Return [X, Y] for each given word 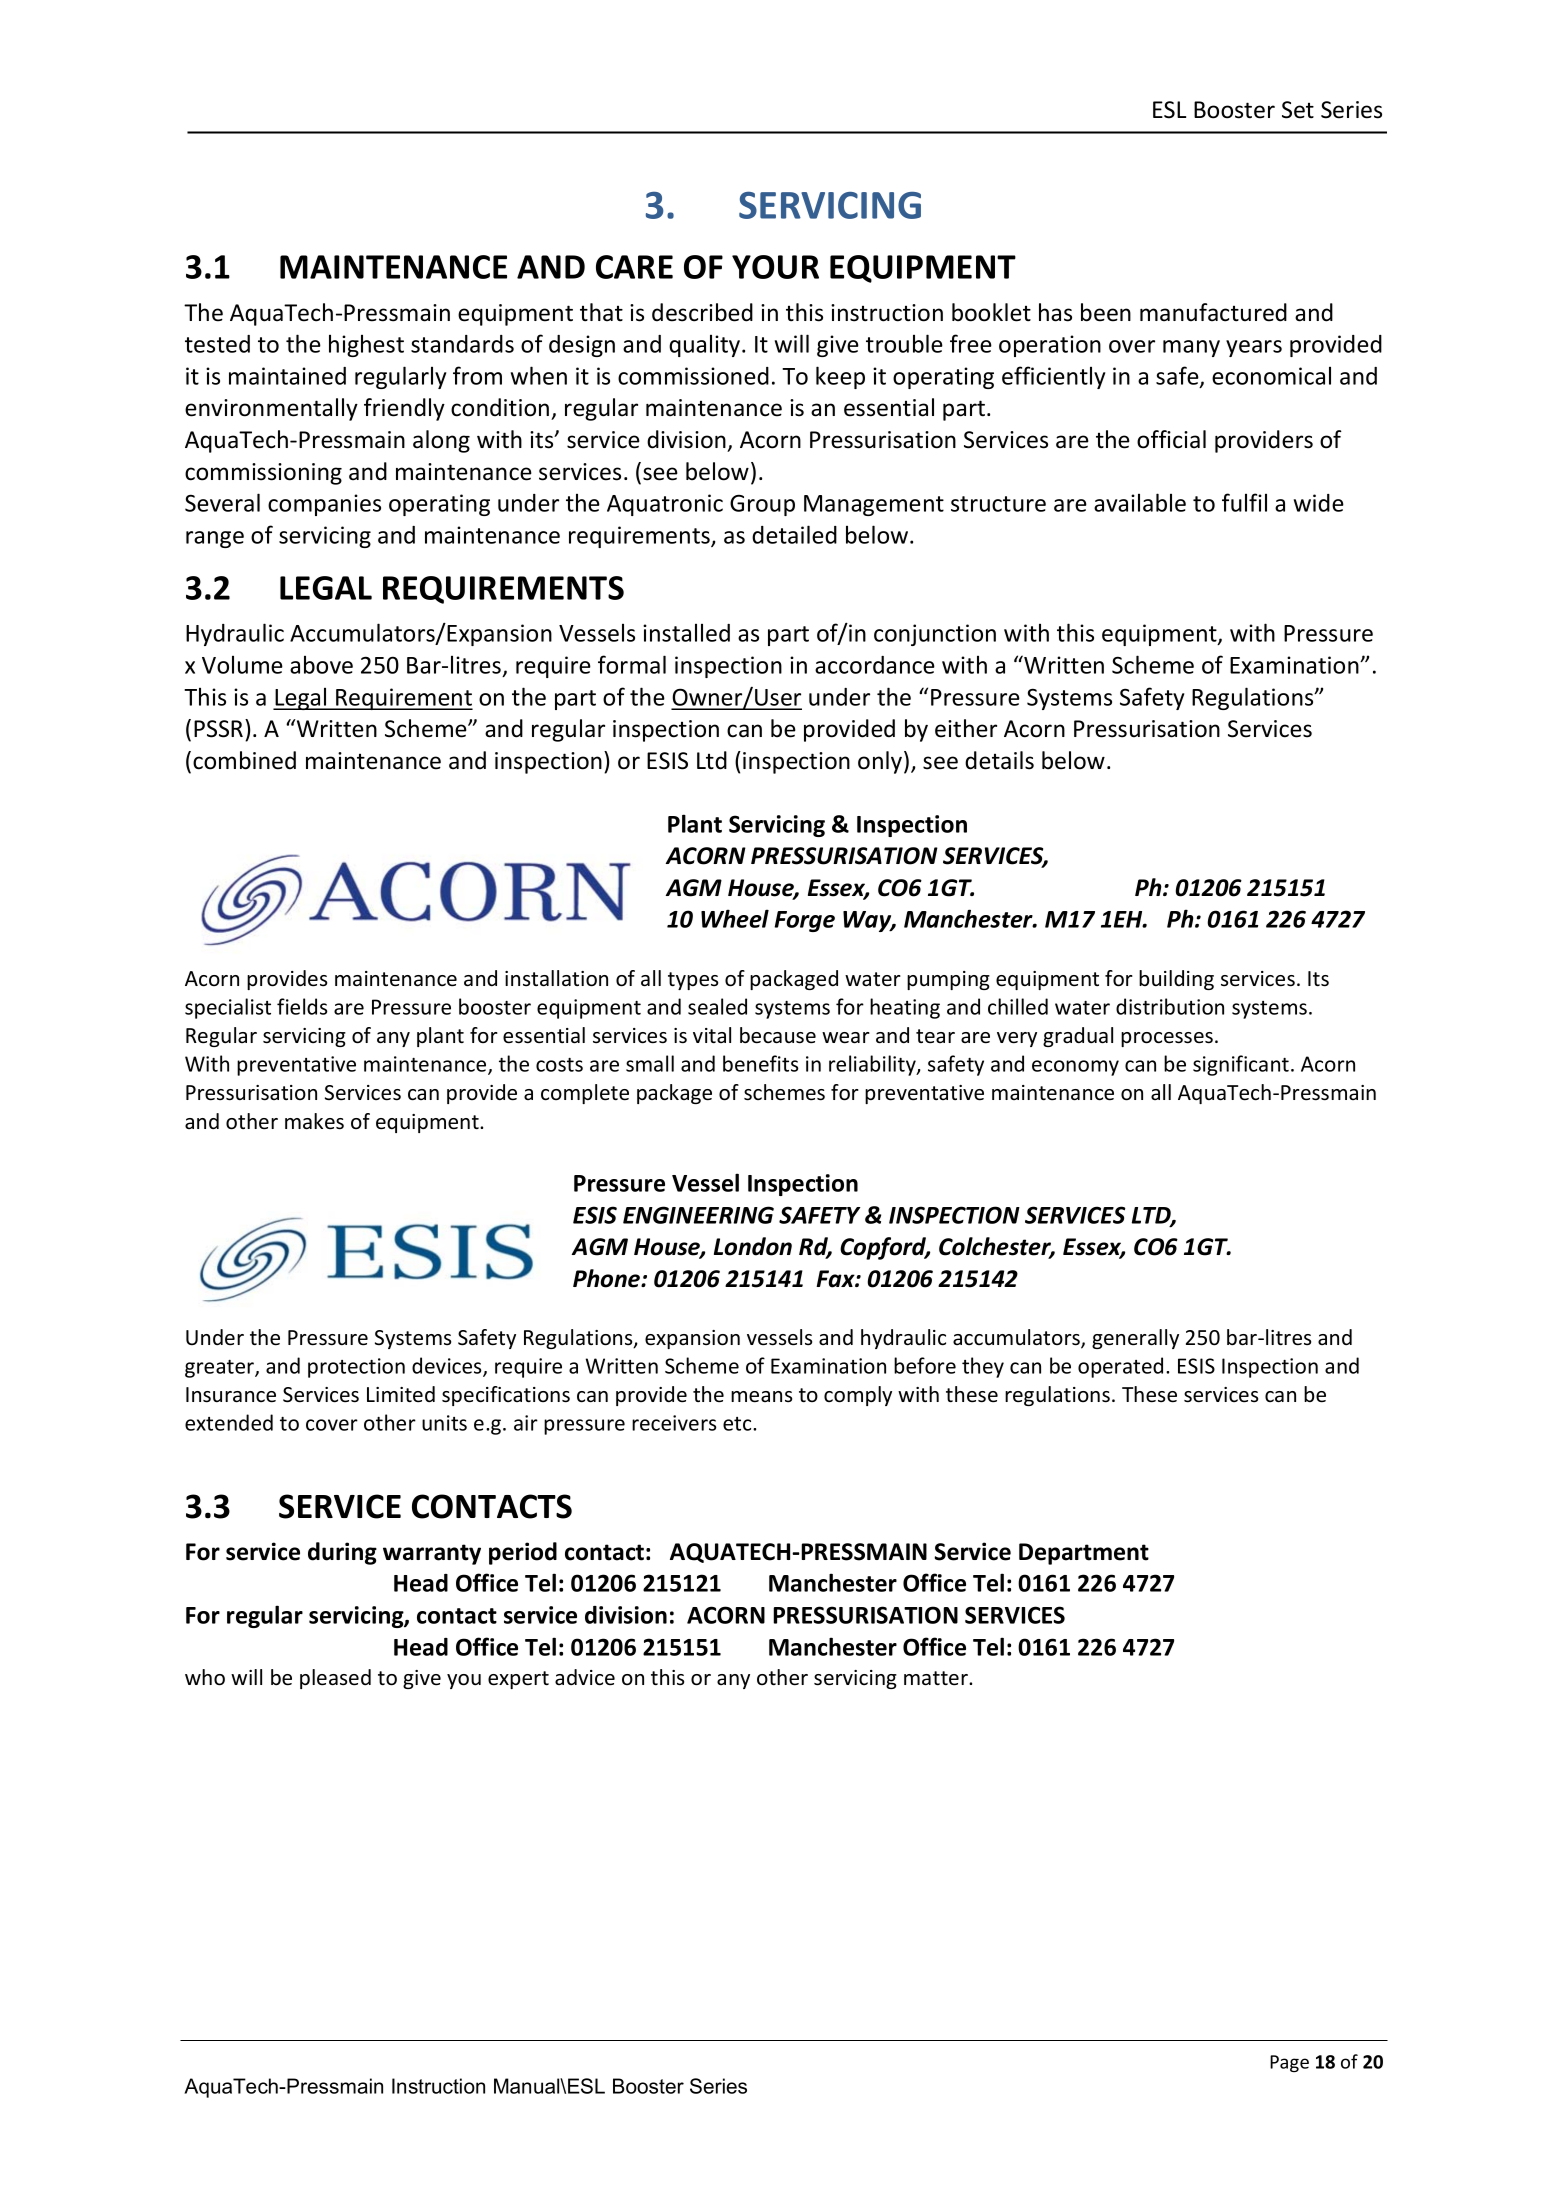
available [1140, 502]
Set [1298, 110]
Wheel [735, 918]
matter [937, 1678]
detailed [794, 534]
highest [366, 346]
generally [1135, 1339]
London [753, 1246]
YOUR [775, 267]
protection [356, 1368]
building [1176, 980]
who [205, 1677]
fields [302, 1006]
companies [324, 505]
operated [1120, 1367]
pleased [335, 1679]
